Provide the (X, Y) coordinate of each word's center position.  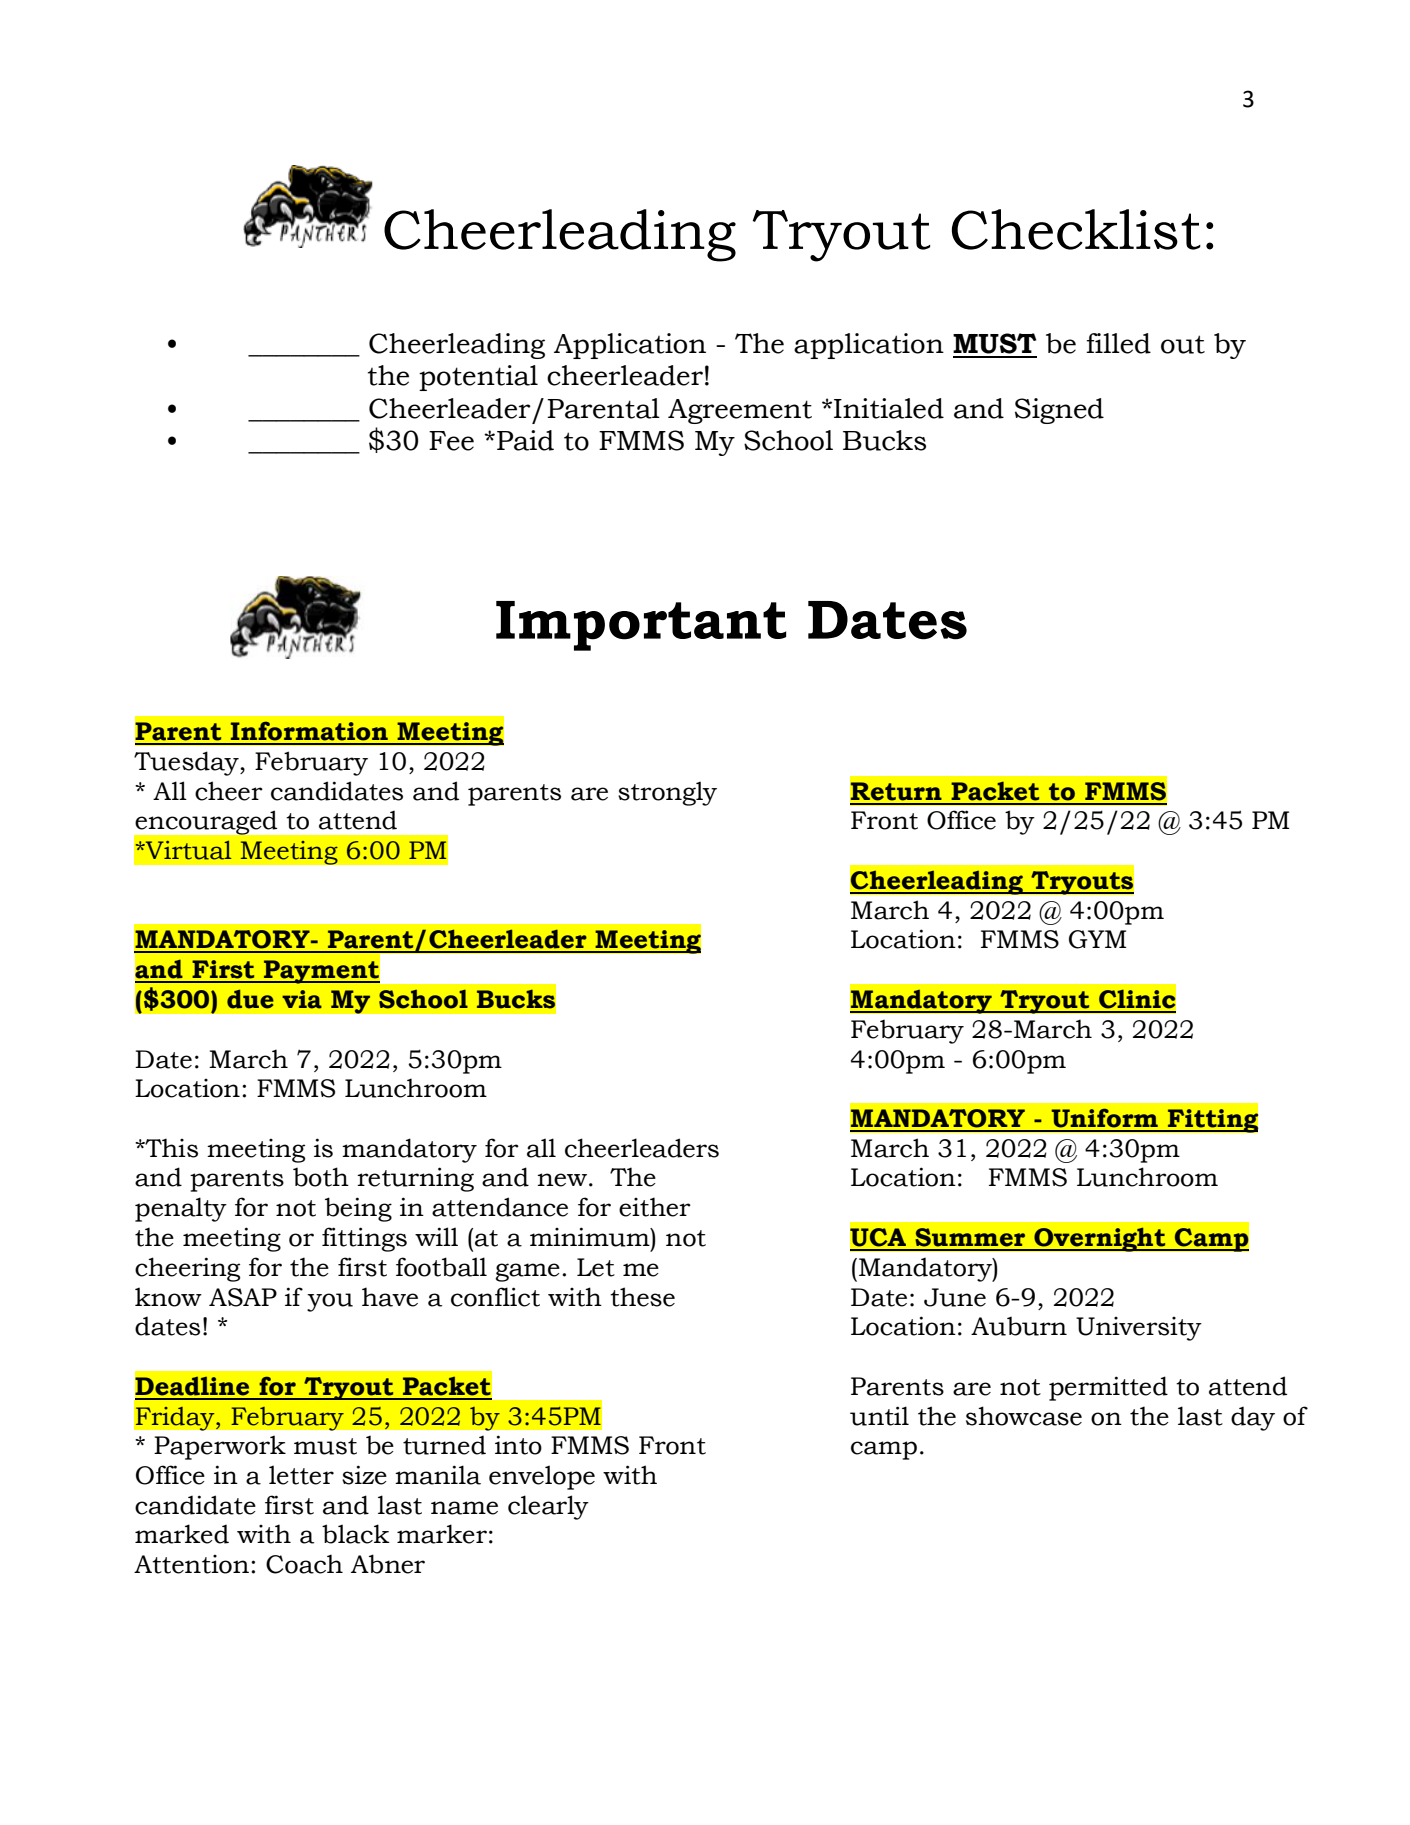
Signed (1059, 411)
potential (478, 378)
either (655, 1207)
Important (641, 626)
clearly (548, 1507)
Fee (451, 441)
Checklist (1076, 229)
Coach (304, 1564)
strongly (667, 793)
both (321, 1177)
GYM (1097, 939)
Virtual (187, 850)
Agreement (740, 411)
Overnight (1100, 1239)
